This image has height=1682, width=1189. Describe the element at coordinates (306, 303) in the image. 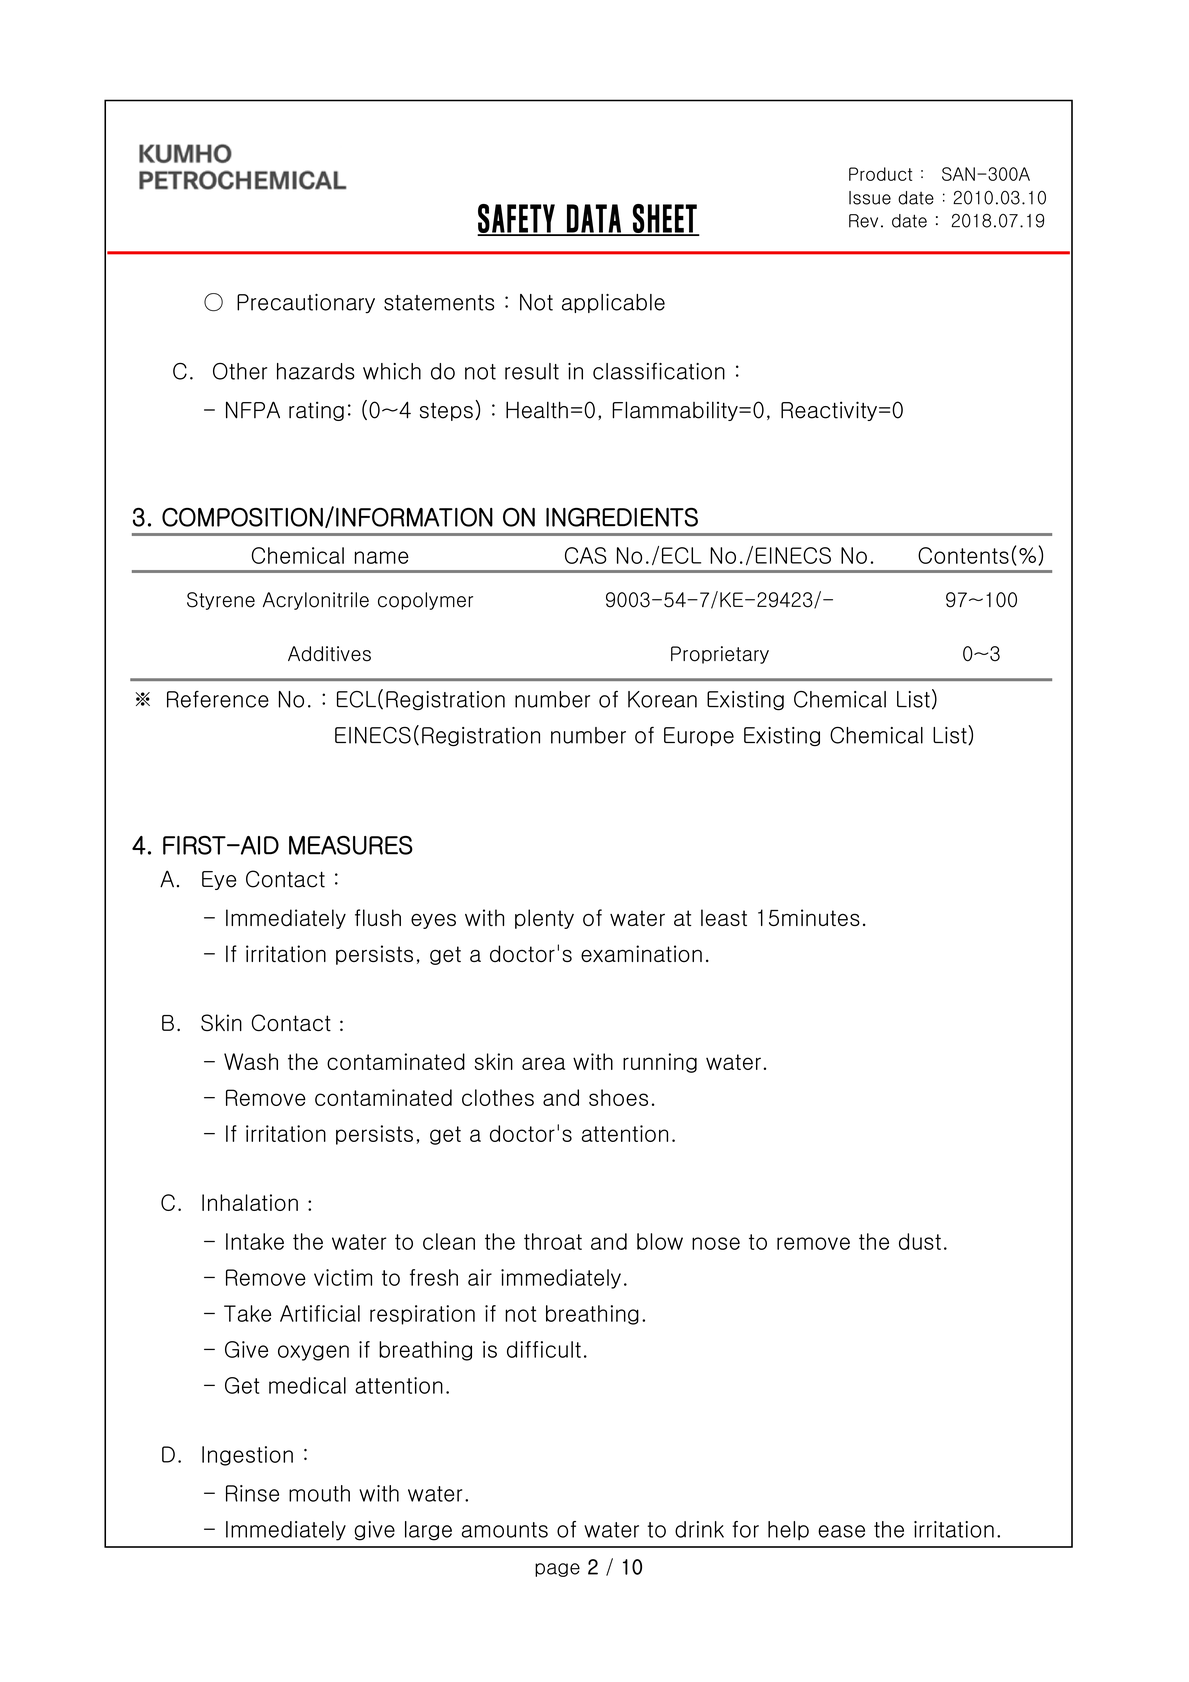

I see `Precautionary` at that location.
